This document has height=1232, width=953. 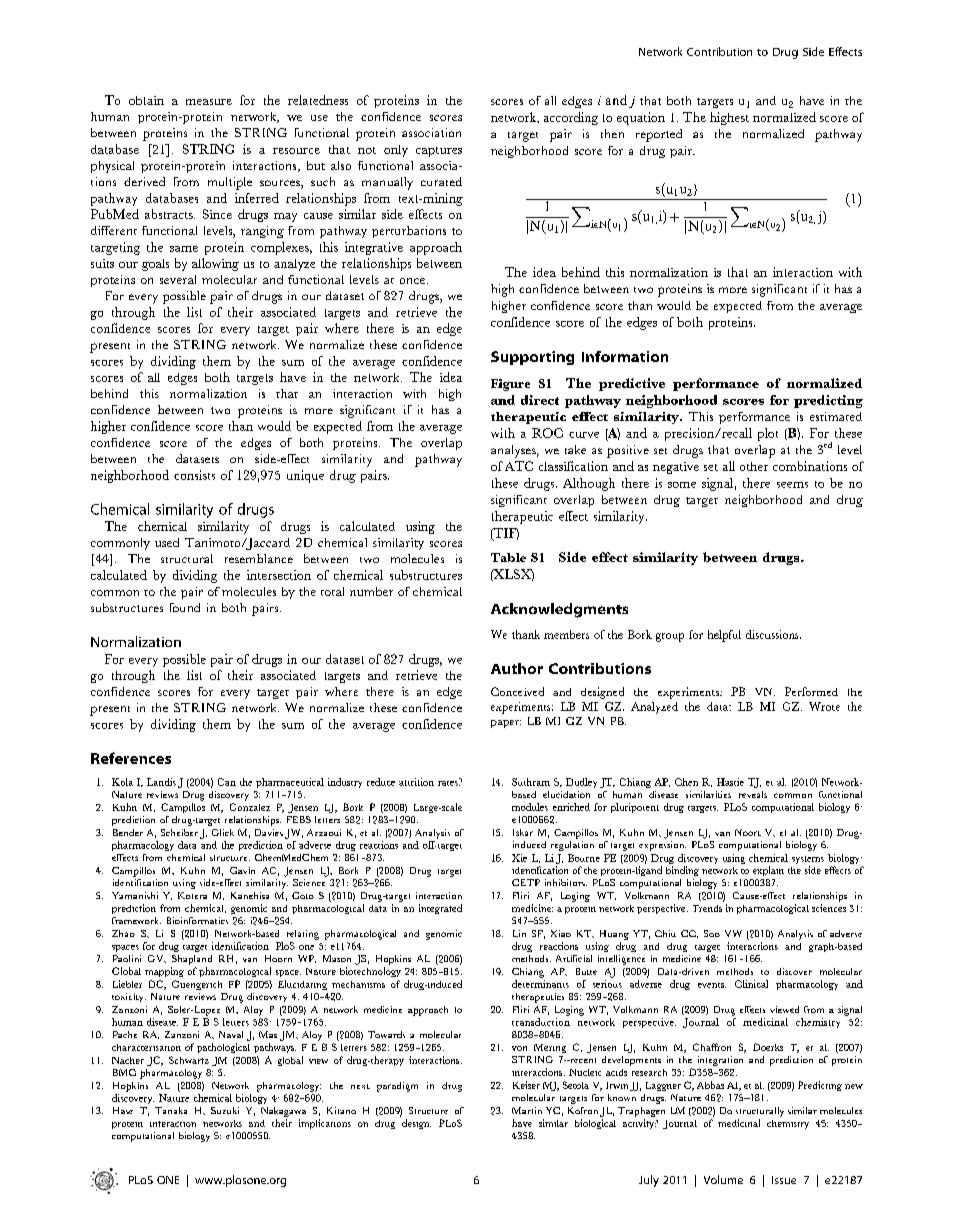 I want to click on captures, so click(x=439, y=152).
